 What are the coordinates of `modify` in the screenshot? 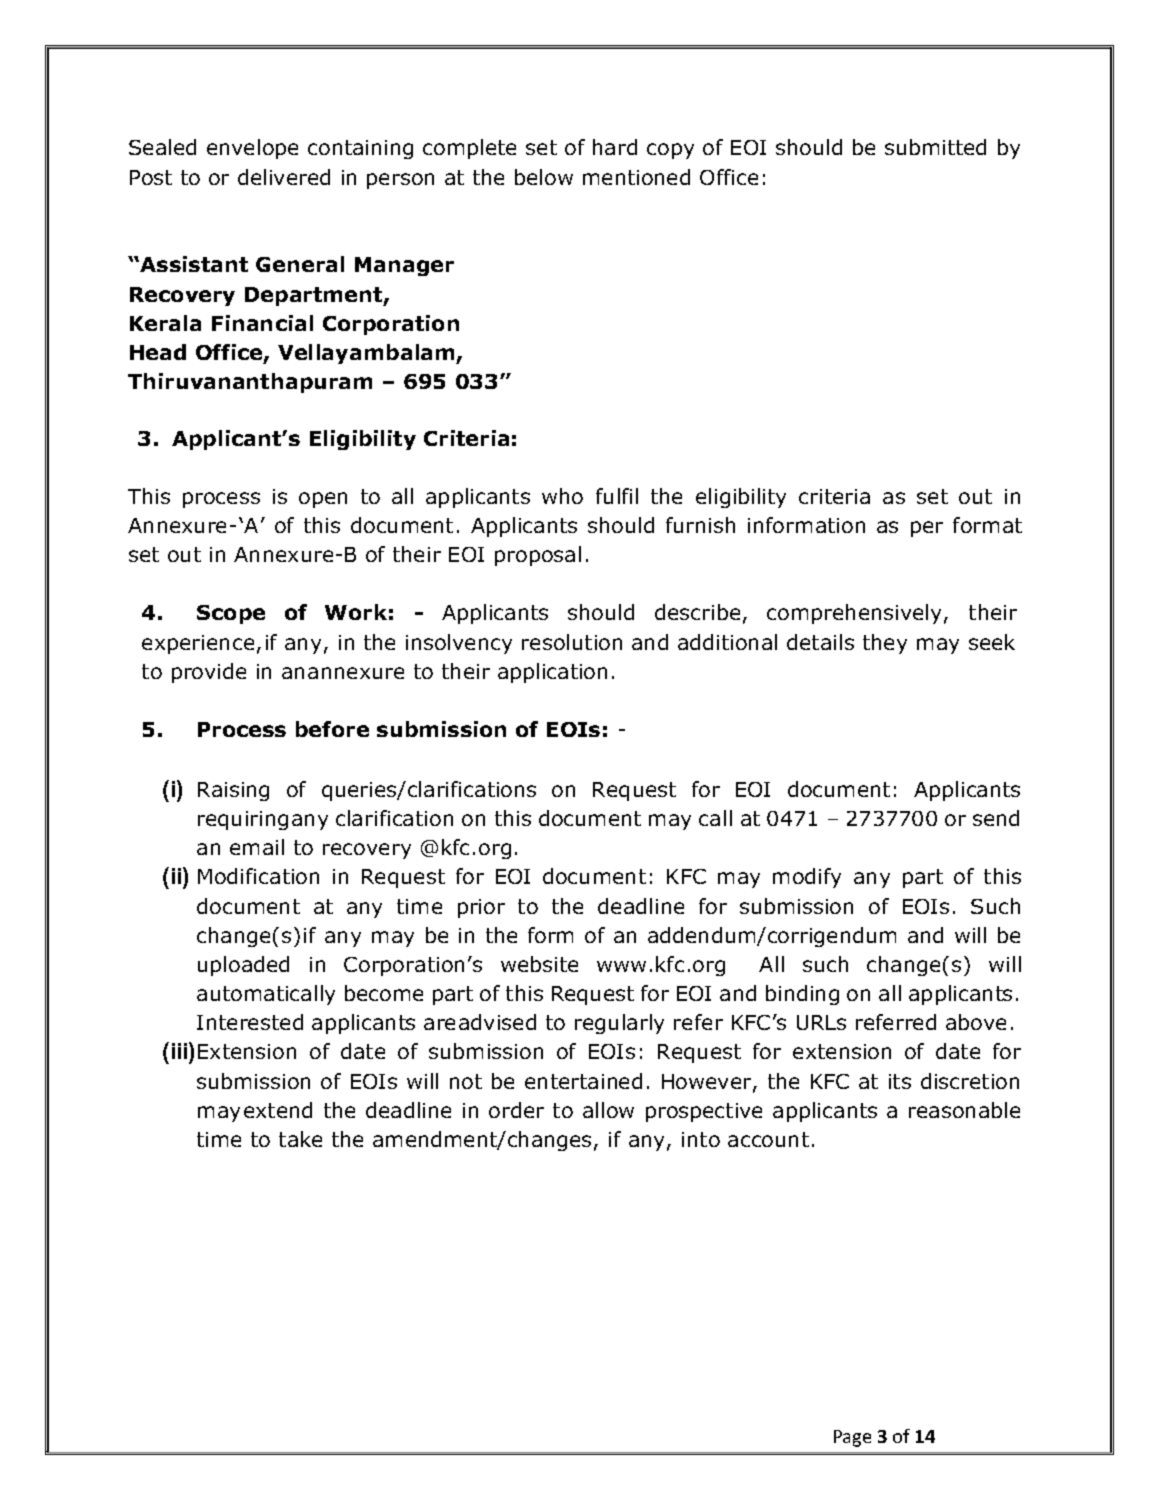 It's located at (807, 878).
